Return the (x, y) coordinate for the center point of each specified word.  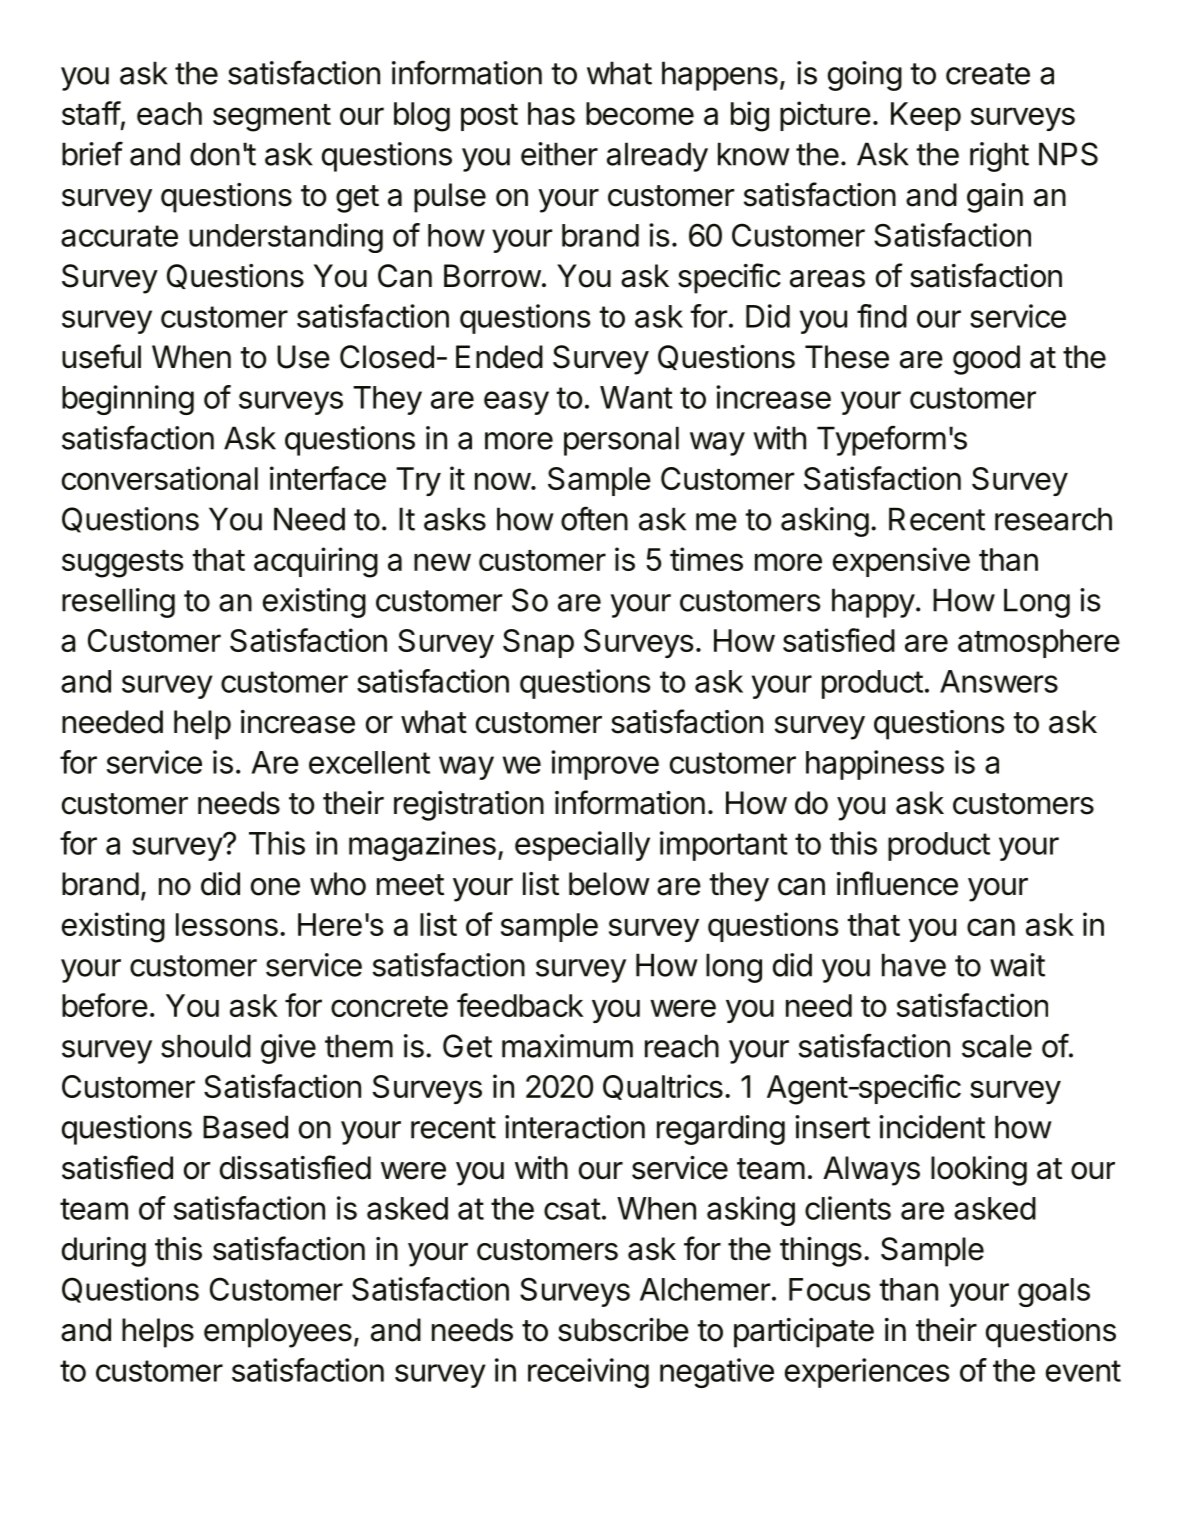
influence (897, 883)
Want (636, 397)
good (986, 360)
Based (245, 1127)
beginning (128, 400)
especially (582, 846)
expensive (901, 562)
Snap (538, 643)
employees (278, 1333)
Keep (926, 116)
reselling (118, 603)
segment (272, 118)
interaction (575, 1127)
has (551, 113)
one (275, 887)
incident (932, 1127)
